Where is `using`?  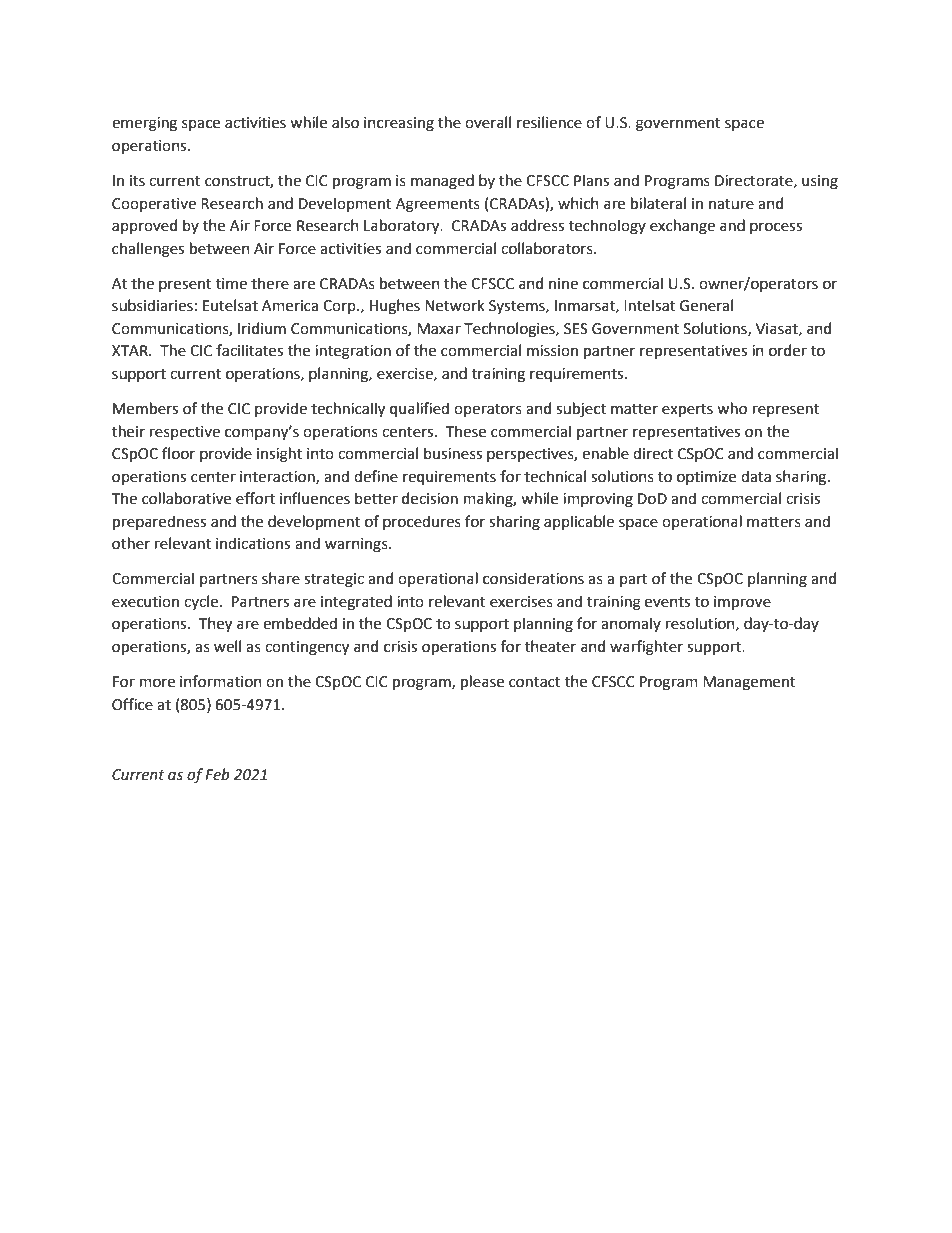
using is located at coordinates (820, 182).
